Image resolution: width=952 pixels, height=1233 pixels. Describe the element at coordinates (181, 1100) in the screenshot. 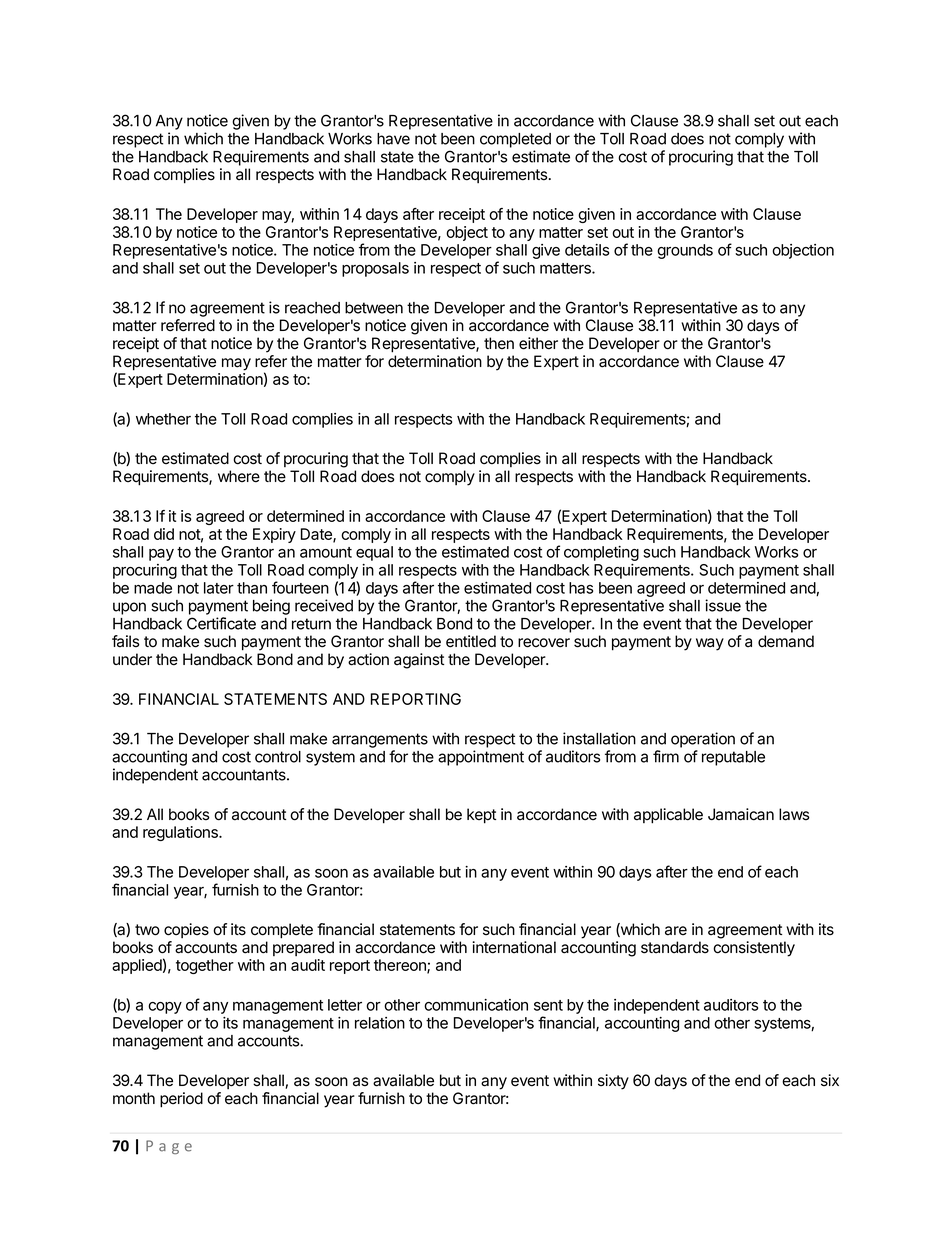

I see `period` at that location.
